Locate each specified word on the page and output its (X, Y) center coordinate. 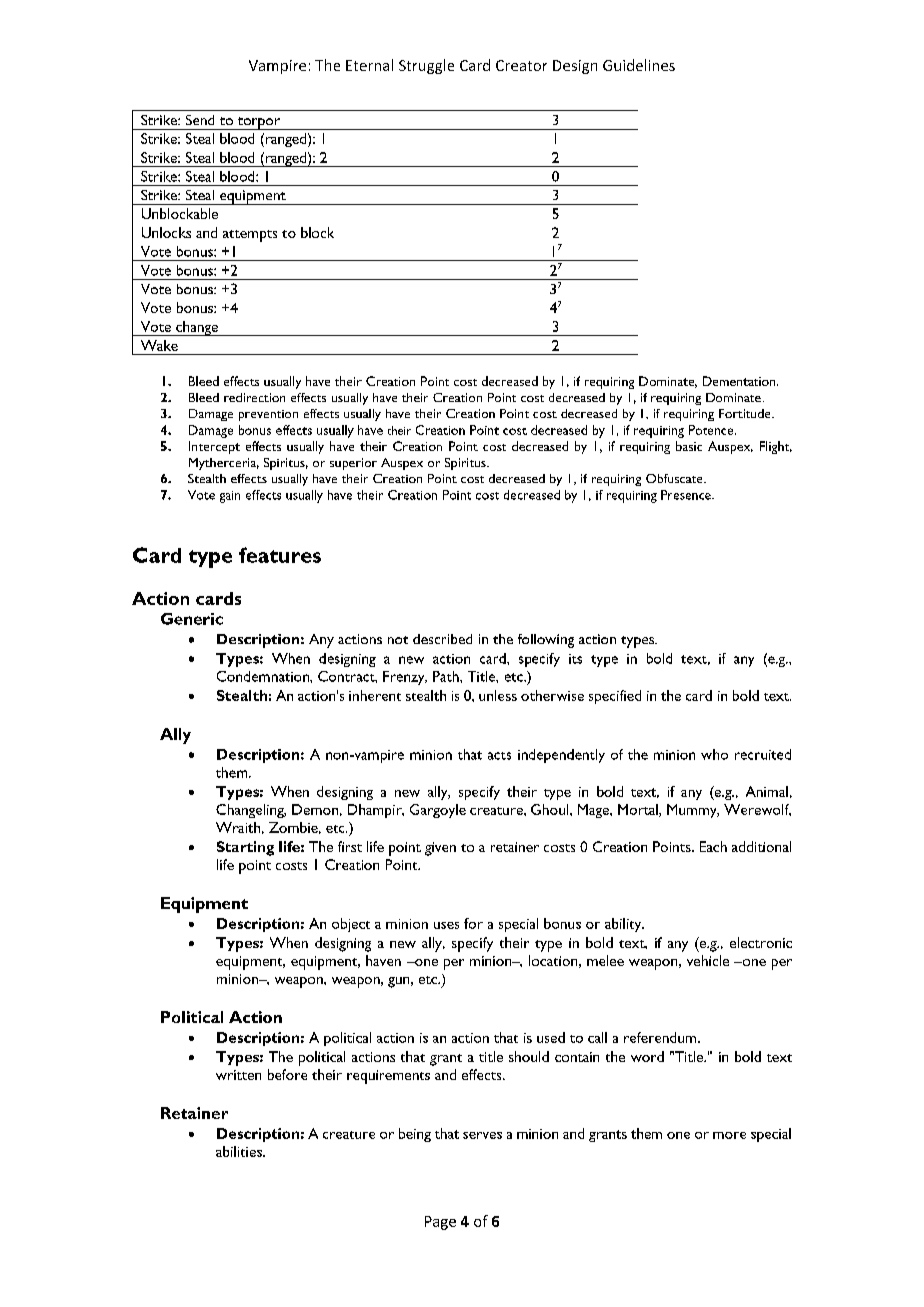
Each (713, 846)
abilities (240, 1151)
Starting (245, 848)
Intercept (214, 447)
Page (440, 1223)
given (440, 849)
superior (353, 464)
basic (689, 446)
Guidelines (639, 65)
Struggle (426, 66)
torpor (259, 123)
